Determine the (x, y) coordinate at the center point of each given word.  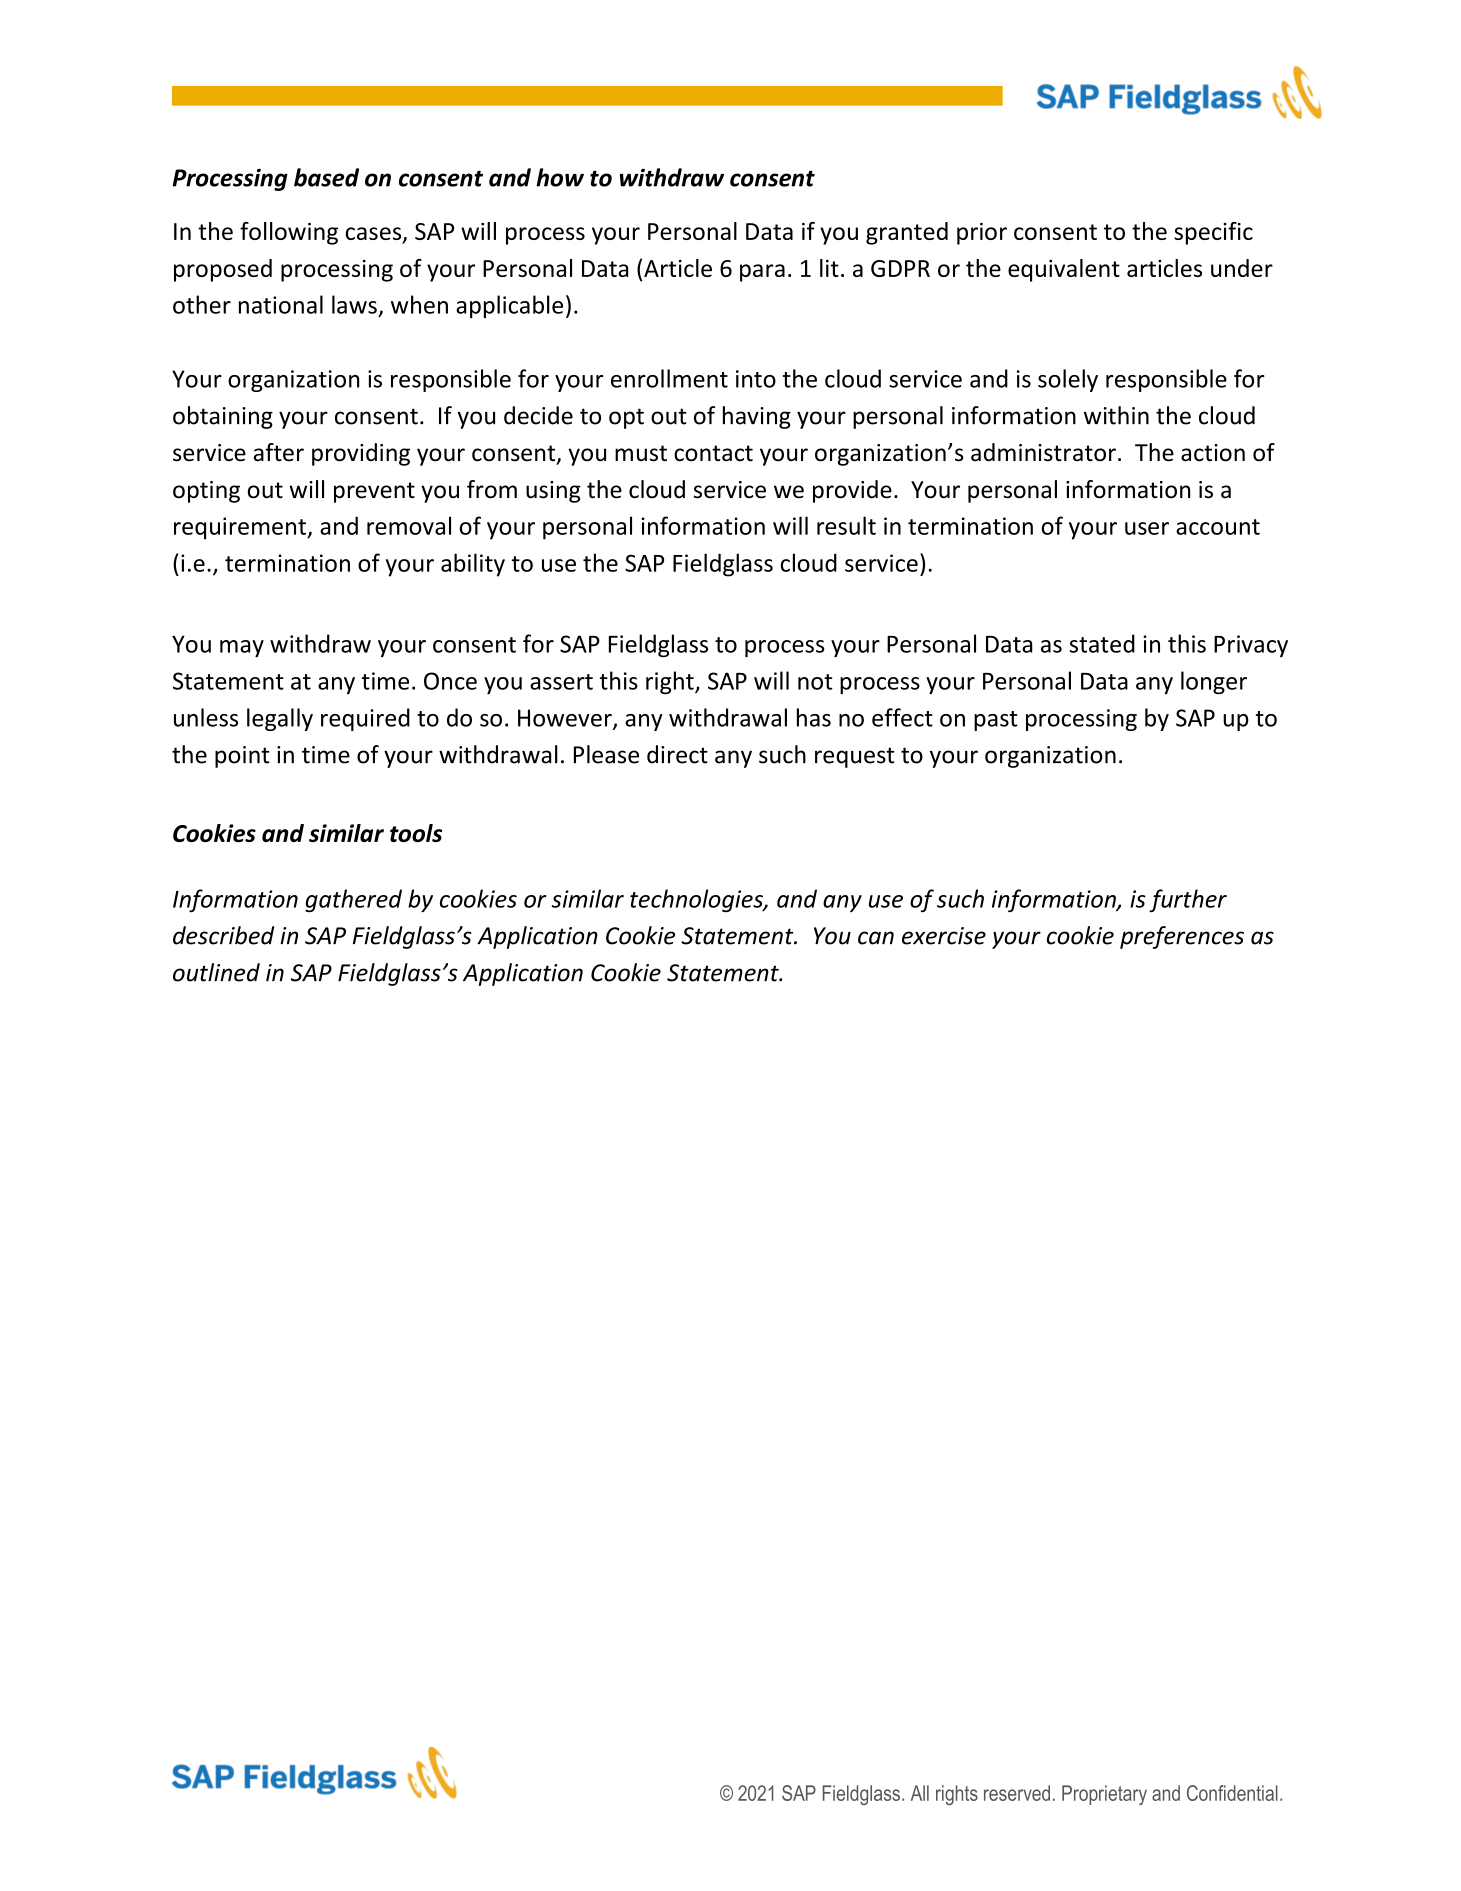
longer (1214, 682)
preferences (1182, 937)
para (762, 273)
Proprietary (1104, 1795)
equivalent (1064, 270)
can (876, 938)
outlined (216, 972)
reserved (1017, 1793)
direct (677, 754)
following (289, 233)
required (365, 719)
